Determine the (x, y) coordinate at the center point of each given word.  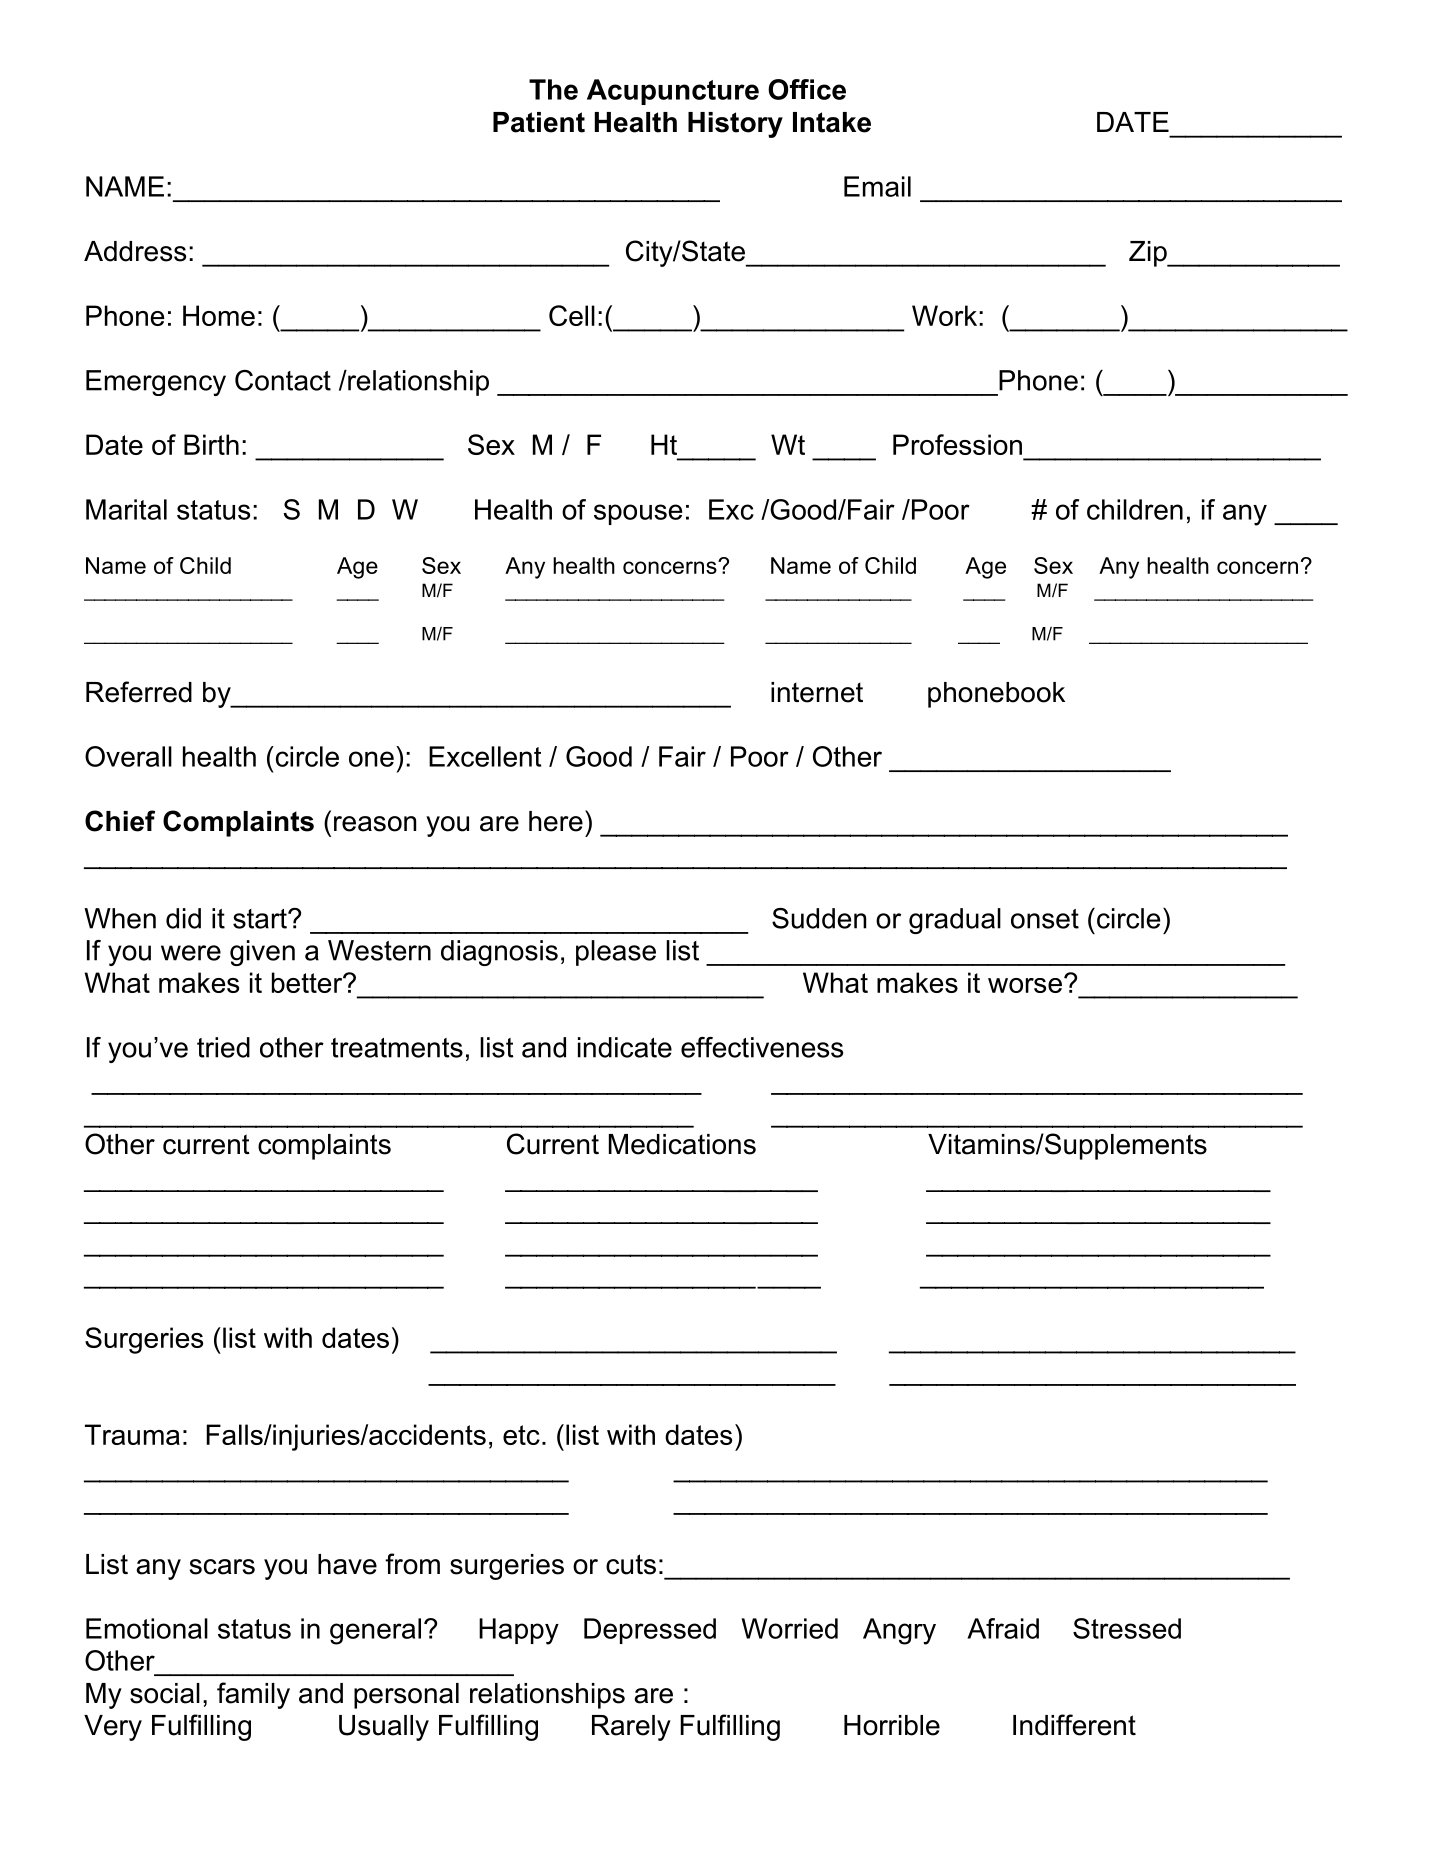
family (253, 1695)
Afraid (1003, 1628)
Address (135, 251)
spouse (638, 514)
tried (223, 1047)
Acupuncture (673, 92)
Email (877, 186)
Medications (682, 1144)
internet (817, 692)
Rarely (631, 1728)
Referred (139, 692)
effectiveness (762, 1047)
